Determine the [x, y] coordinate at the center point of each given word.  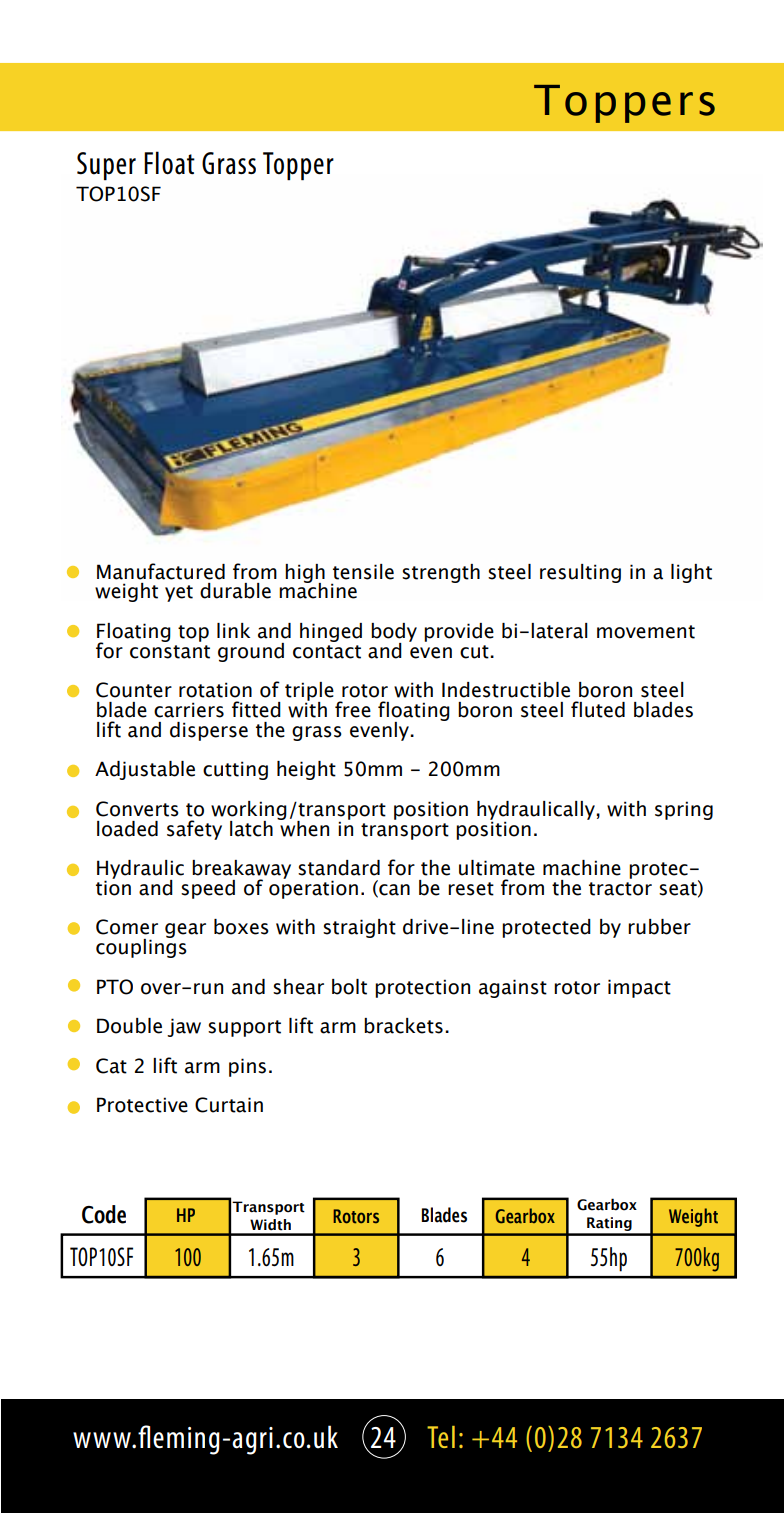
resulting [580, 573]
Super [106, 166]
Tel [441, 1437]
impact [639, 988]
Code [104, 1214]
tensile [363, 572]
